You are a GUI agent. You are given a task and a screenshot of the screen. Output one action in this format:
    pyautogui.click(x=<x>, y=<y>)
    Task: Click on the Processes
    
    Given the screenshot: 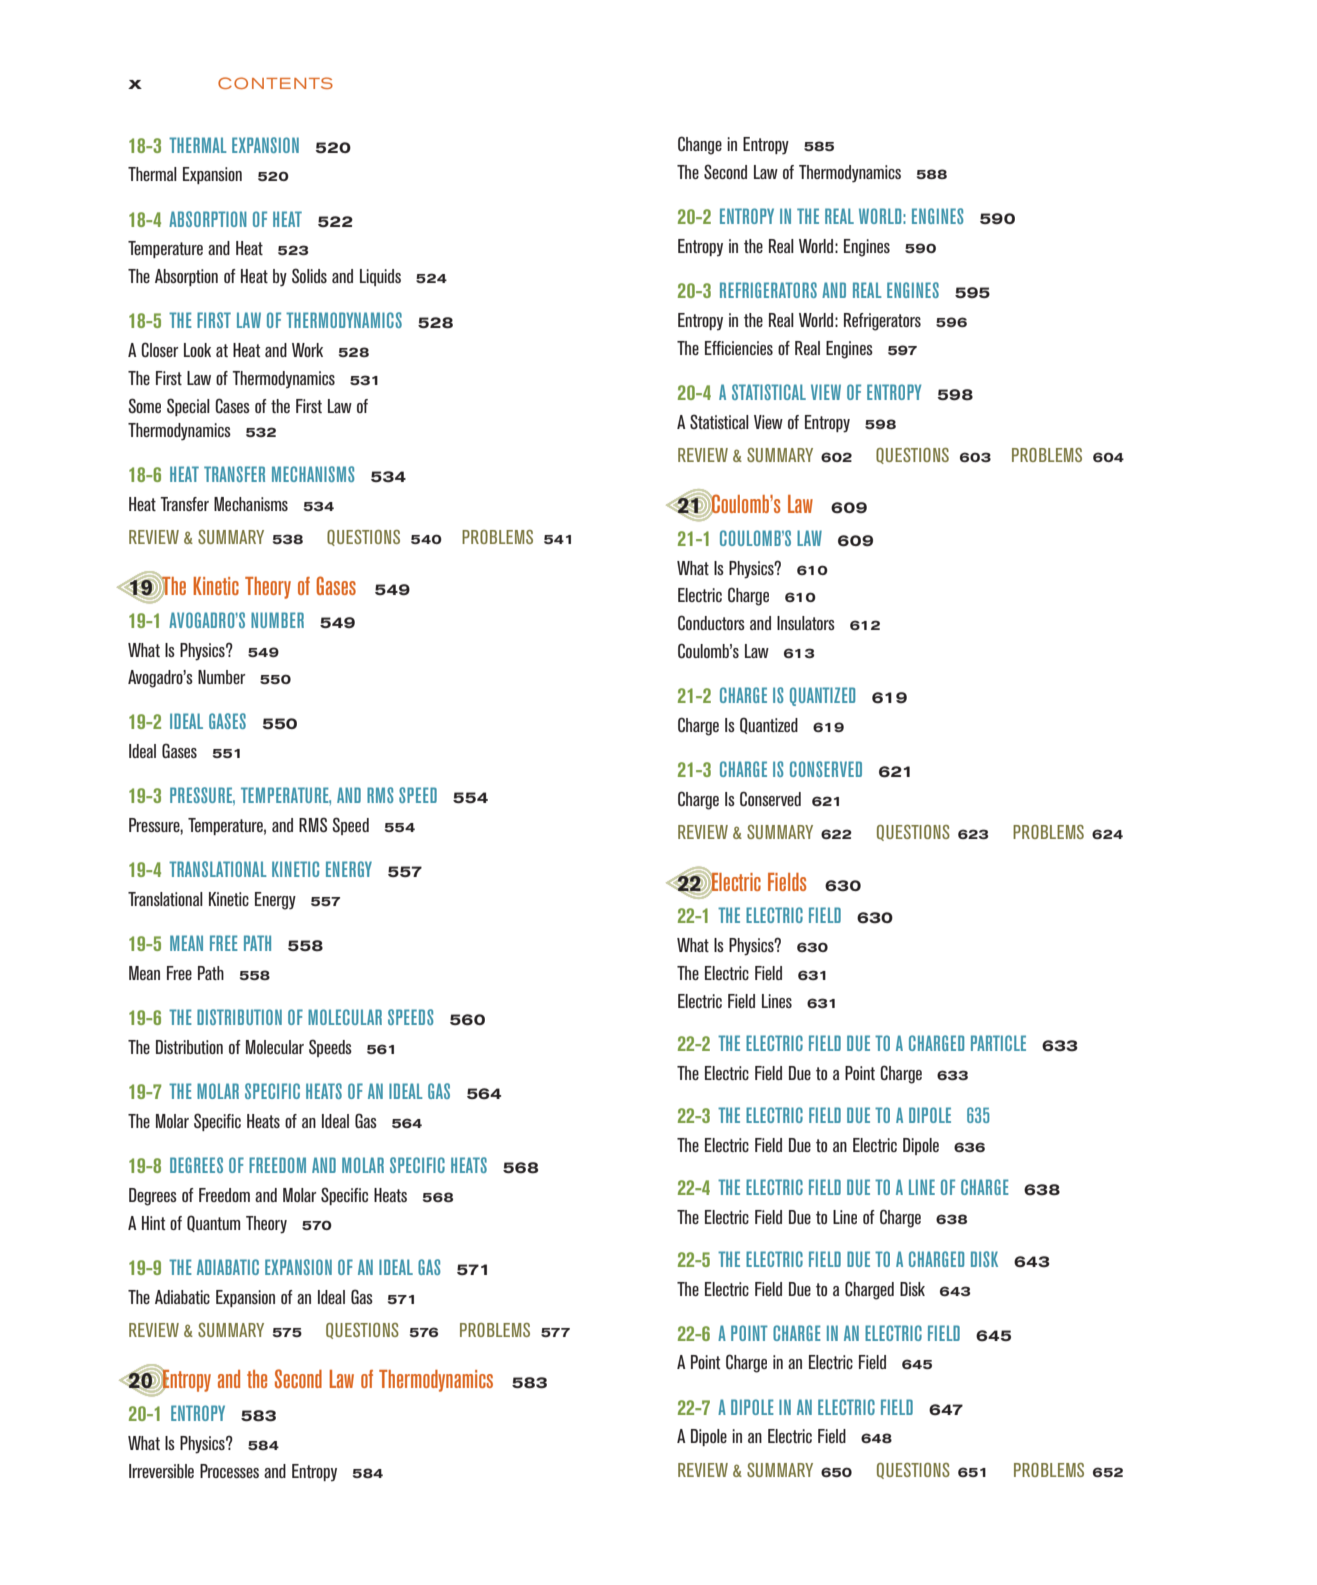 What is the action you would take?
    pyautogui.click(x=229, y=1471)
